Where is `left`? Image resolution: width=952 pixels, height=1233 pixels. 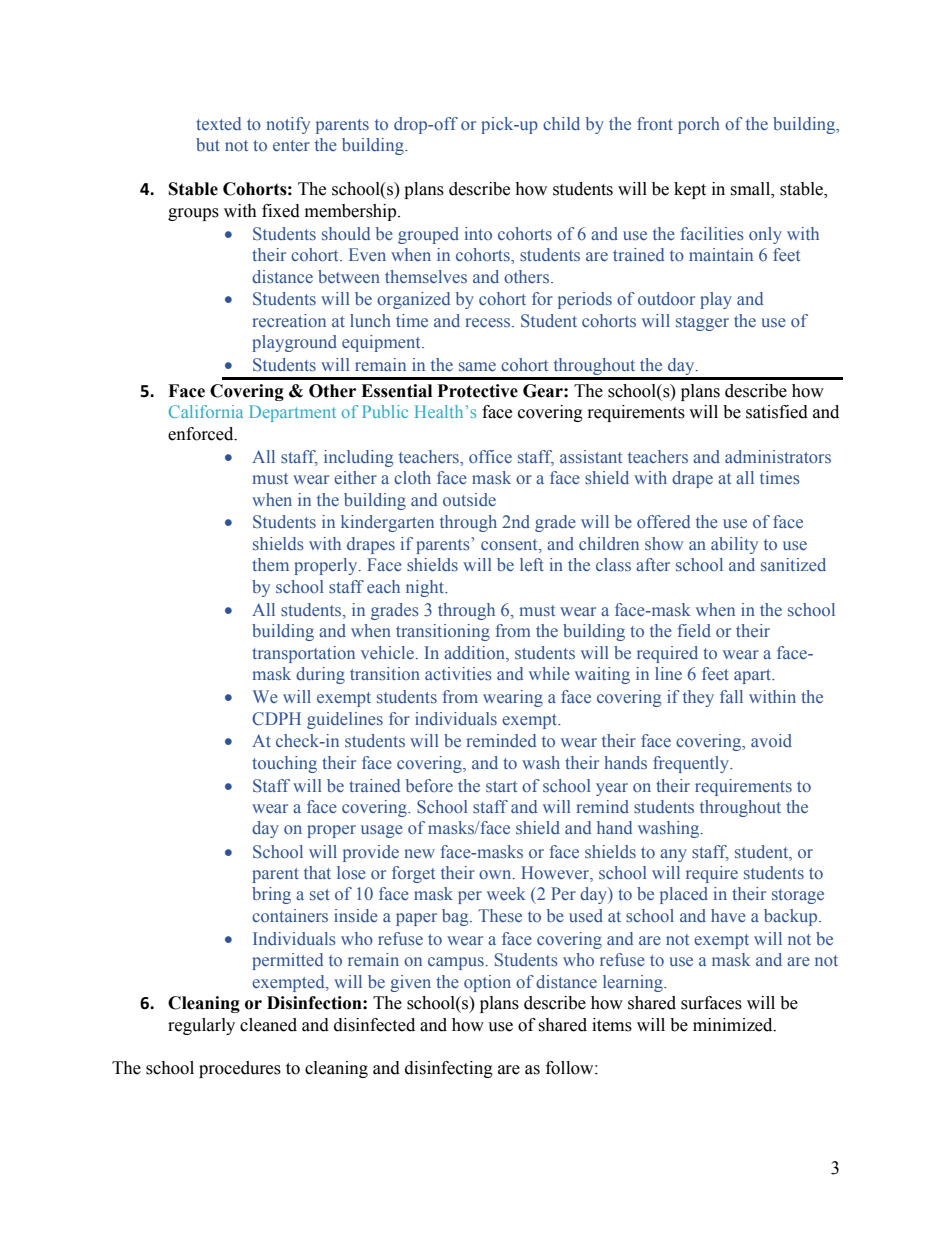
left is located at coordinates (532, 564).
